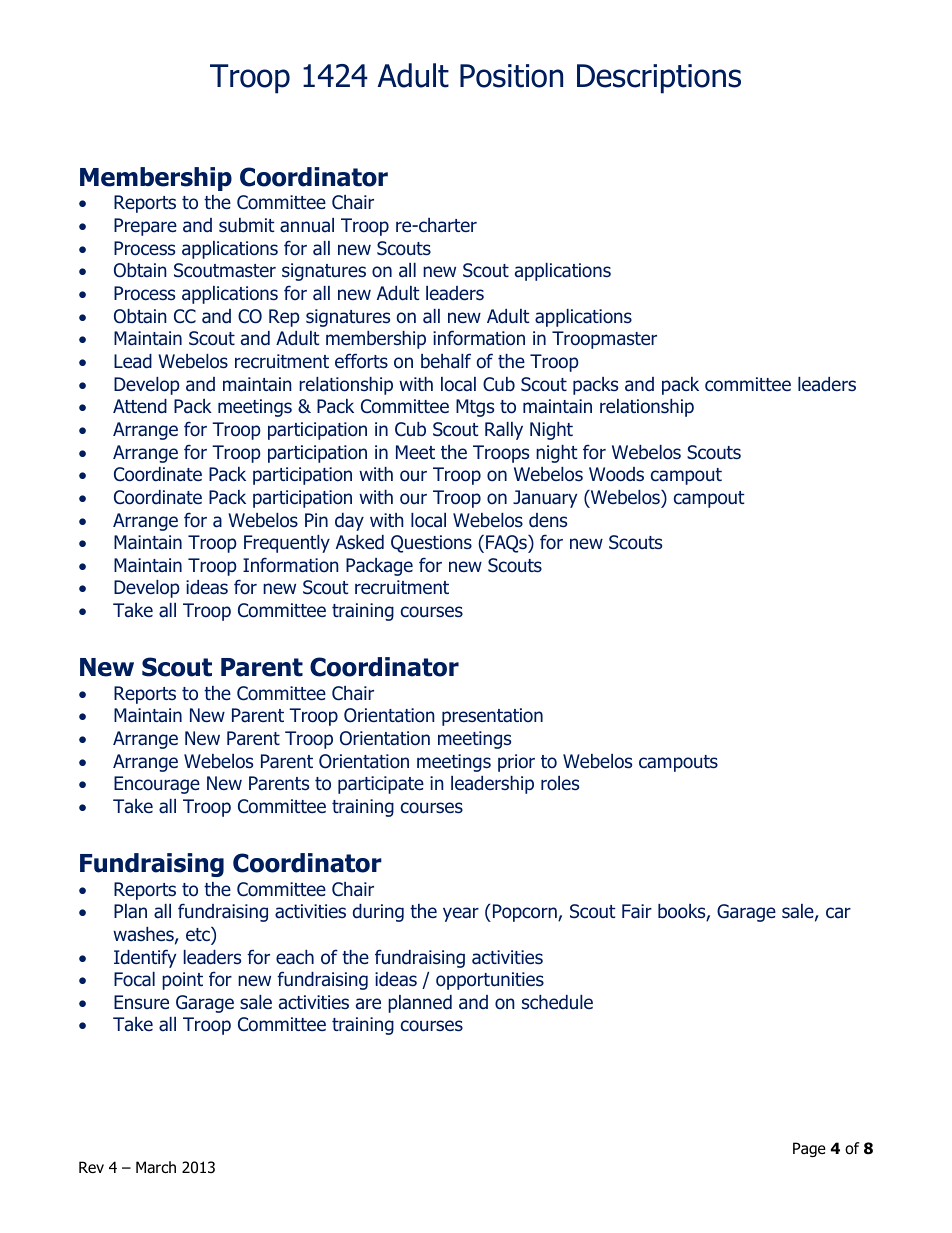 This screenshot has height=1233, width=952. Describe the element at coordinates (659, 79) in the screenshot. I see `Descriptions` at that location.
